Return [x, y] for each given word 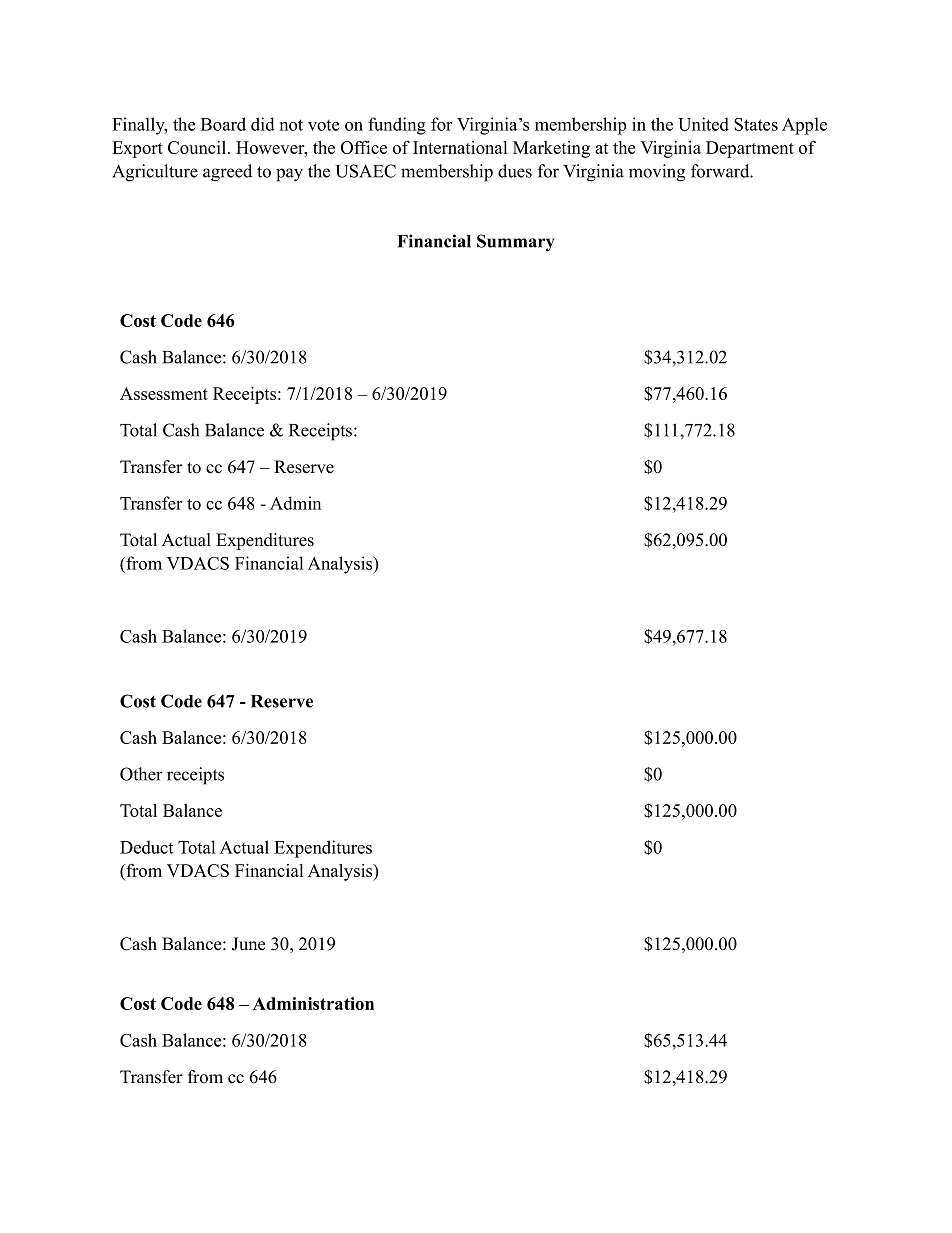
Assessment [164, 393]
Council [198, 147]
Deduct [146, 847]
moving [657, 173]
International [460, 147]
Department [750, 149]
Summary [515, 243]
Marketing [551, 149]
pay [289, 175]
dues [515, 171]
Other [141, 774]
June [248, 944]
